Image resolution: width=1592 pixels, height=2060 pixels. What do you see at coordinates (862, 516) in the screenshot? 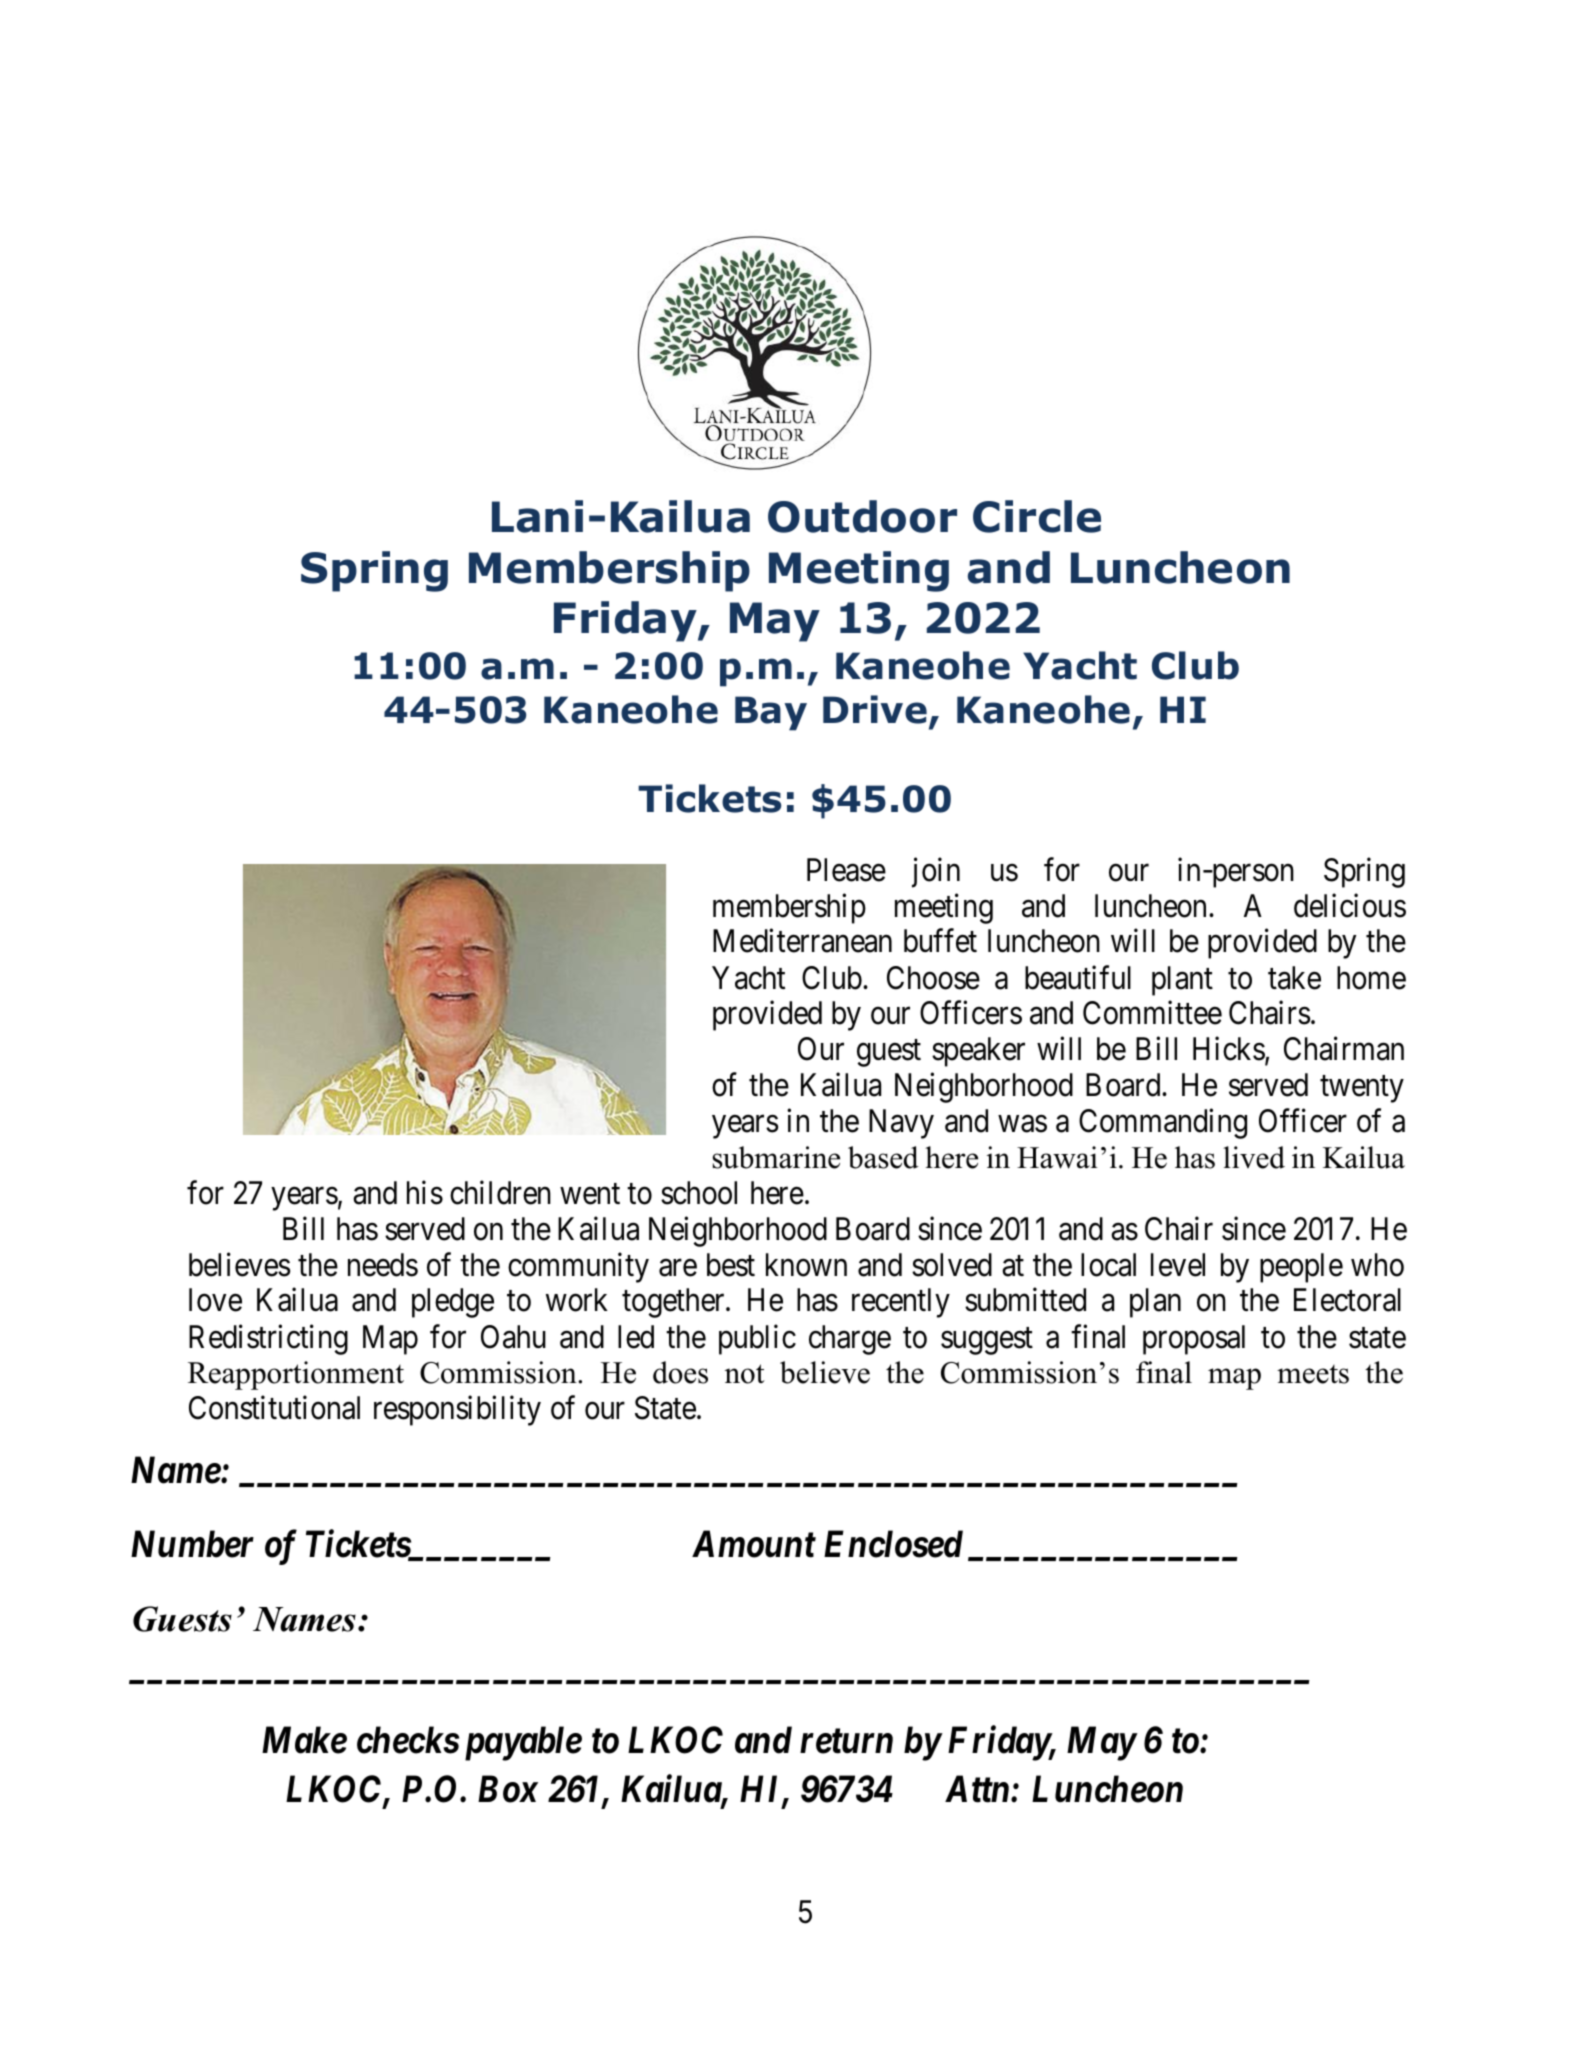
I see `Outdoor` at bounding box center [862, 516].
